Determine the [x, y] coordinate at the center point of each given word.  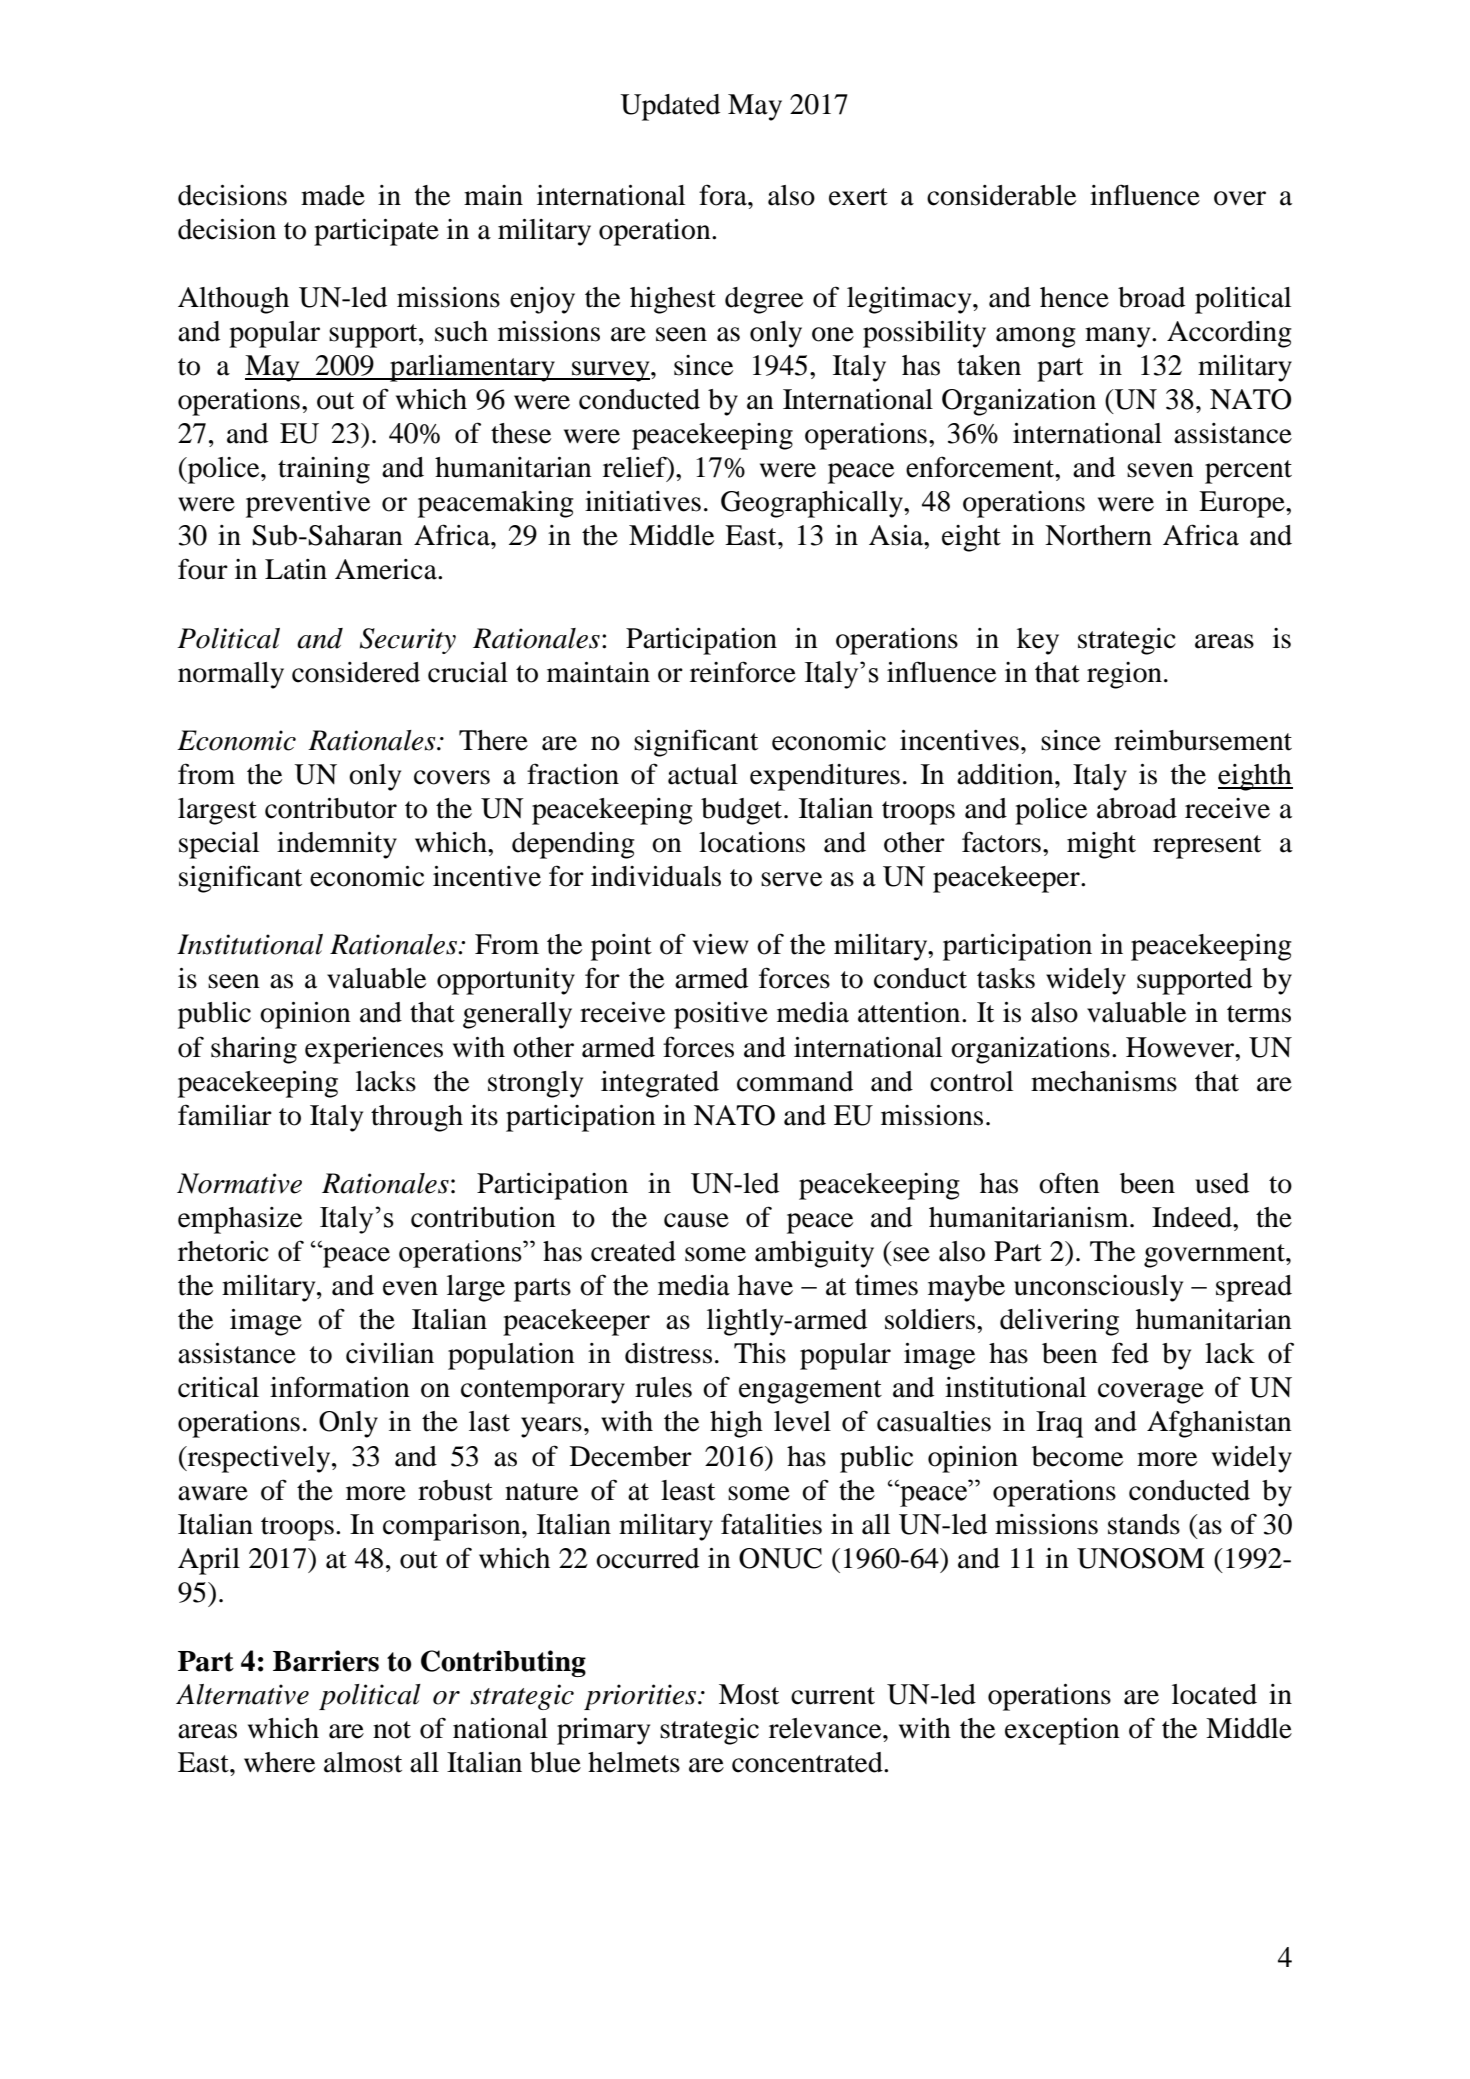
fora [724, 195]
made [333, 195]
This [760, 1353]
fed [1130, 1353]
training [324, 470]
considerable [1001, 195]
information [340, 1387]
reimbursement [1203, 740]
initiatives [643, 501]
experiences [374, 1050]
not [392, 1730]
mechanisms [1104, 1081]
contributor [331, 808]
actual [703, 774]
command [795, 1081]
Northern [1098, 535]
